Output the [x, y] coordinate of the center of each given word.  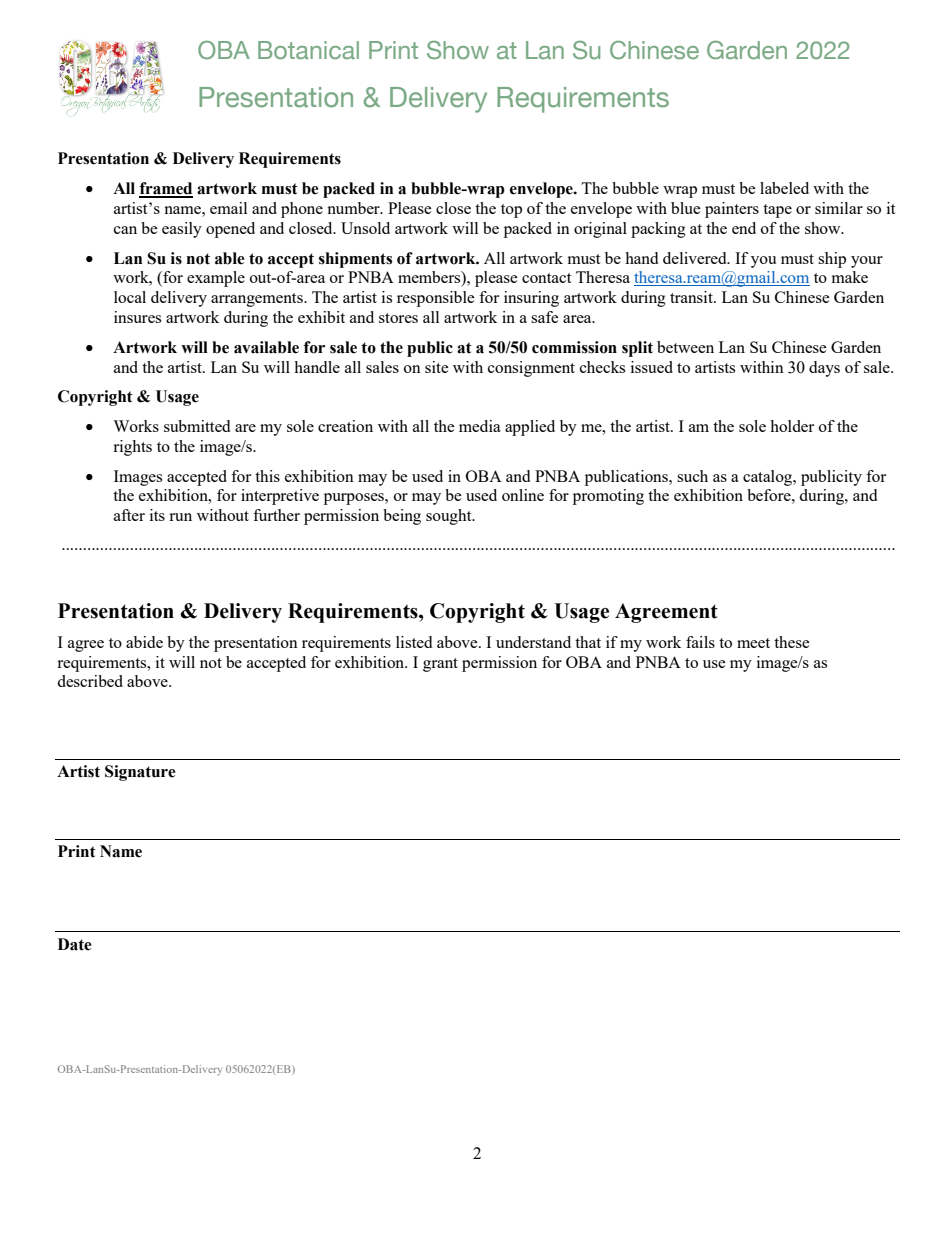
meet [753, 643]
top [511, 211]
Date [75, 944]
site [437, 367]
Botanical [308, 50]
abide [144, 642]
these [792, 642]
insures [137, 317]
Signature [140, 773]
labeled [784, 188]
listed [414, 642]
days [824, 369]
